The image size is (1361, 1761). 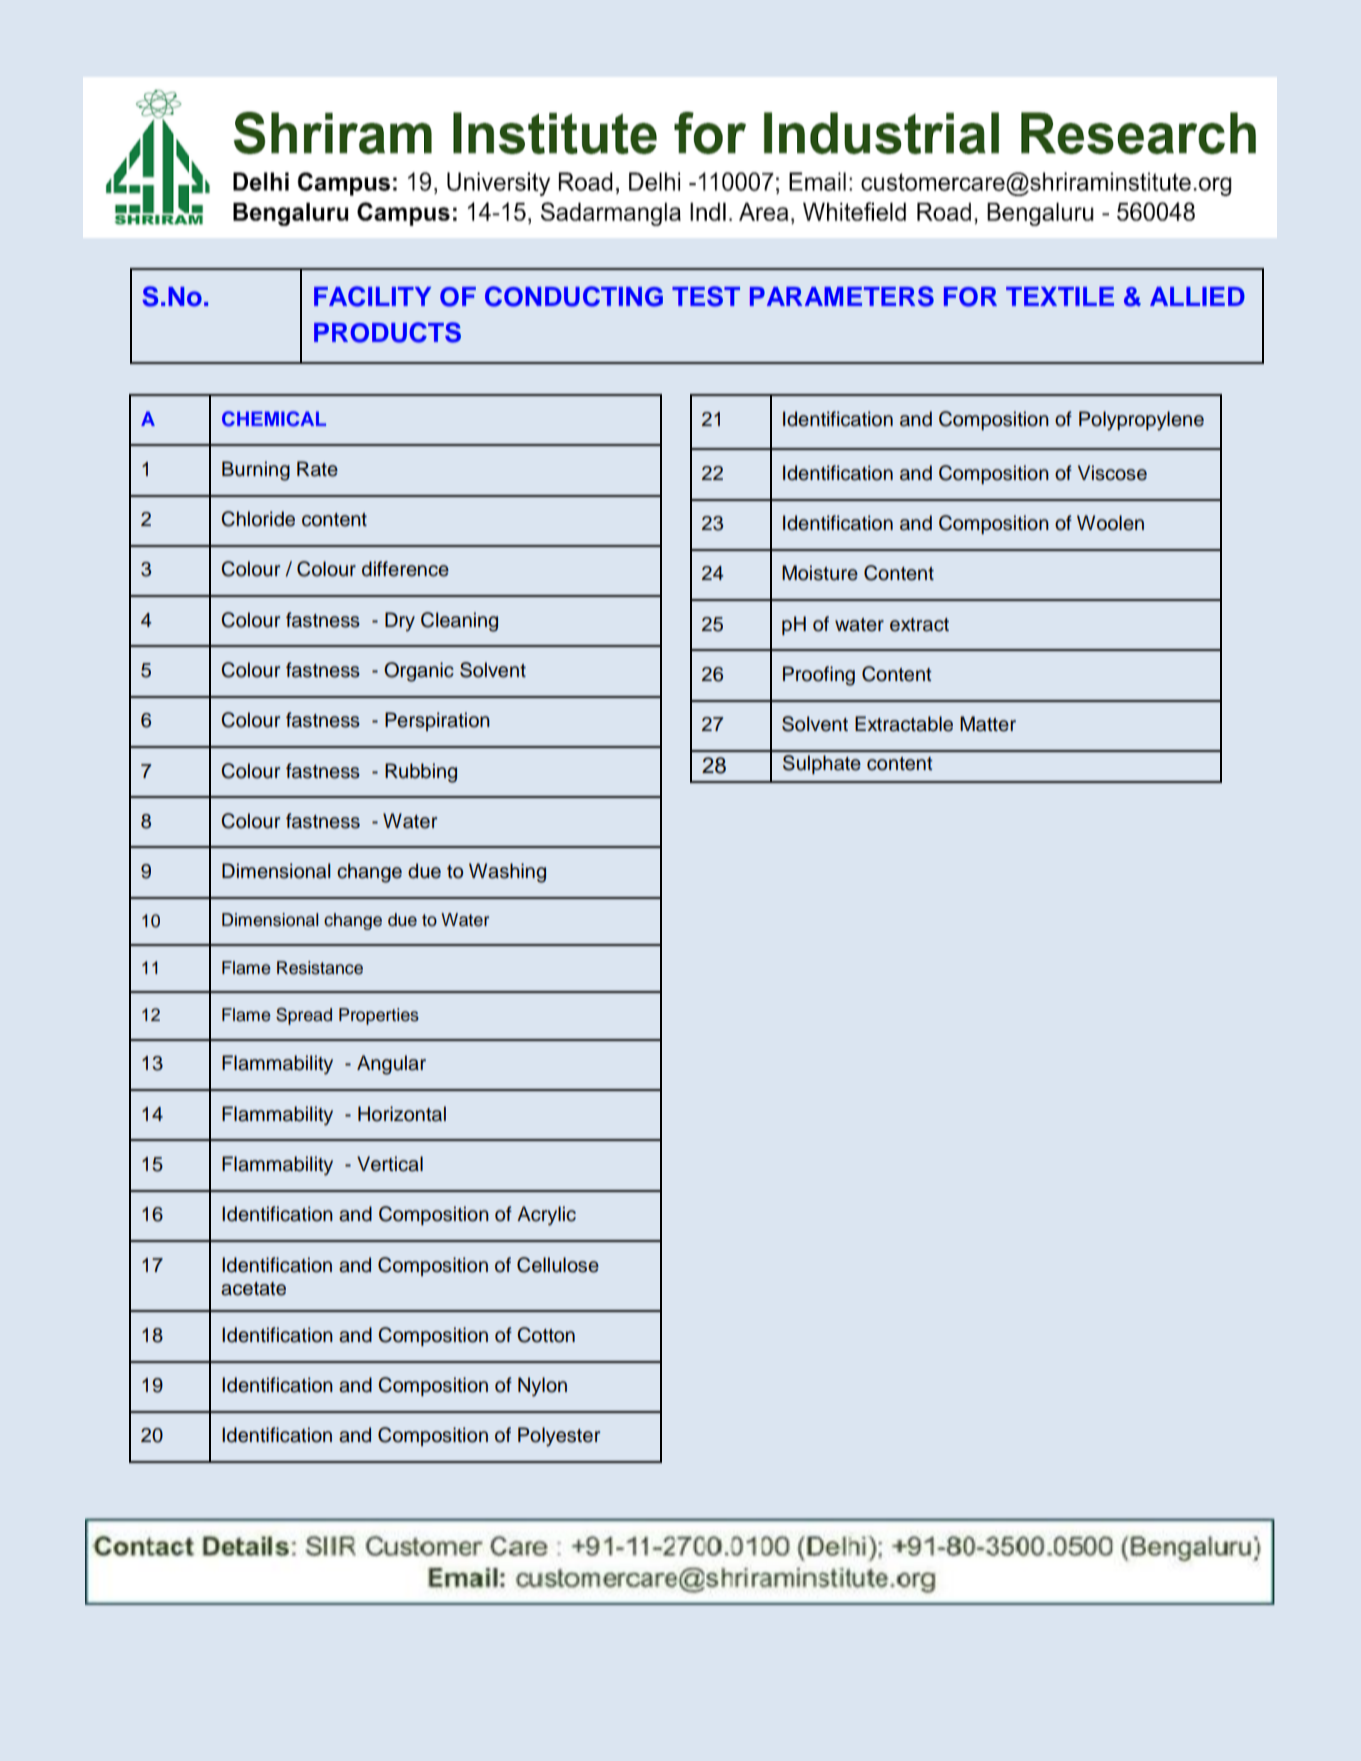 What do you see at coordinates (387, 332) in the image?
I see `PRODUCTS` at bounding box center [387, 332].
